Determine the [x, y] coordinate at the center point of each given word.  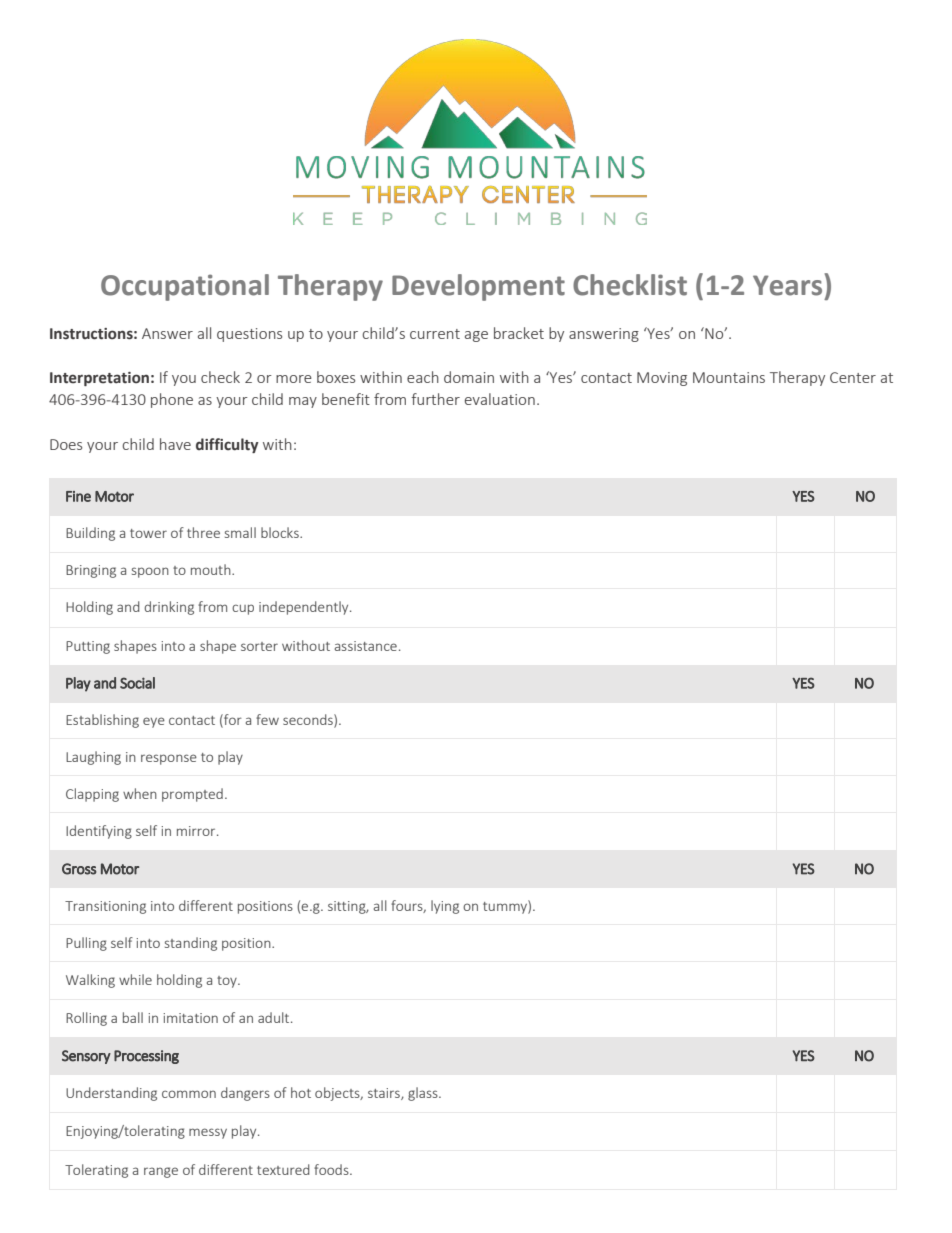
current [435, 334]
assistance [366, 646]
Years [787, 285]
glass [424, 1094]
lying [445, 907]
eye [154, 722]
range [161, 1172]
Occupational [185, 287]
